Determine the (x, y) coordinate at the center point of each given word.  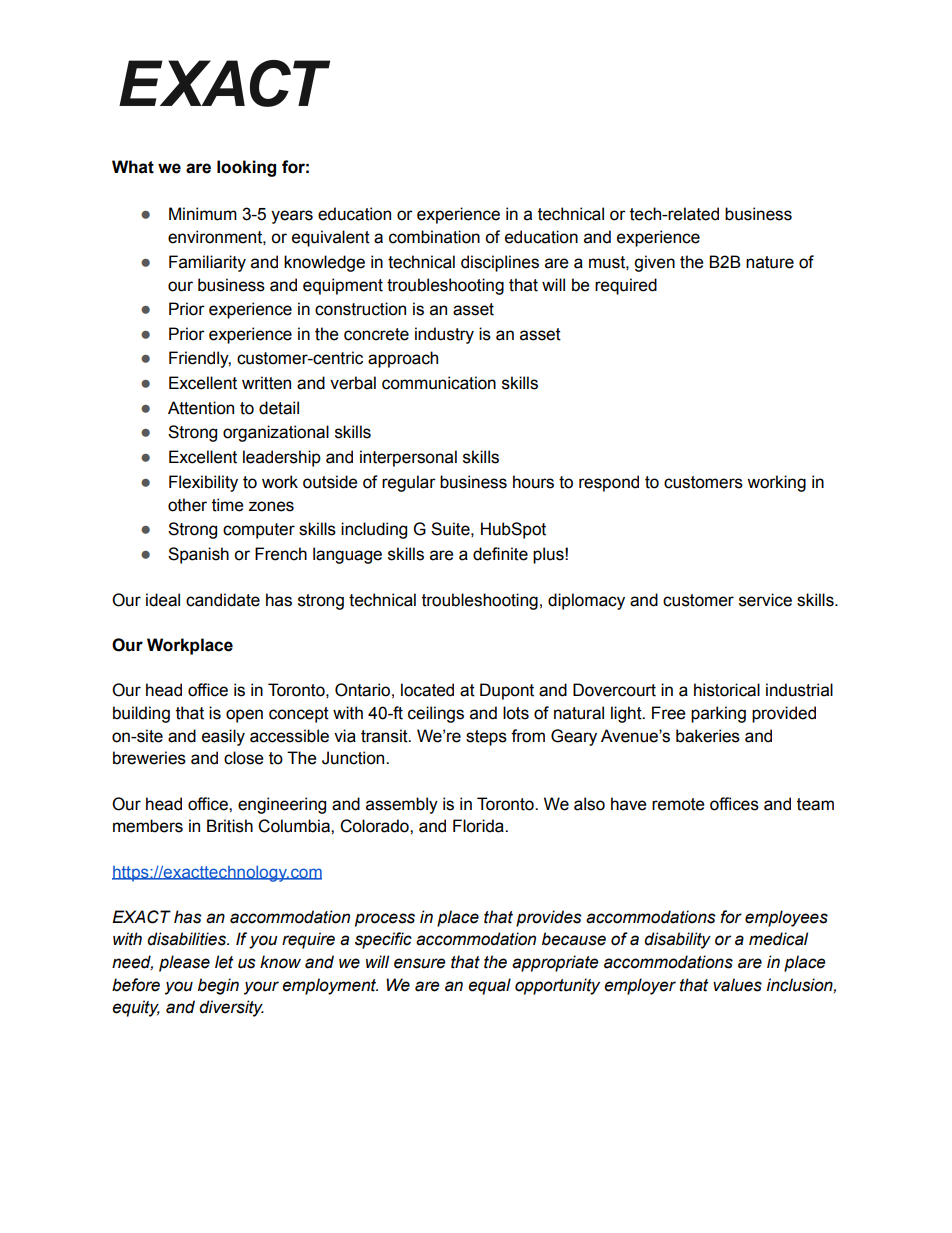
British (230, 826)
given (654, 263)
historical (727, 690)
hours (533, 482)
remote (678, 804)
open (244, 716)
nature (770, 262)
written (266, 383)
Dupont (507, 691)
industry (444, 335)
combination (434, 237)
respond (609, 483)
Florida (479, 826)
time (228, 505)
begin (218, 986)
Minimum (203, 214)
